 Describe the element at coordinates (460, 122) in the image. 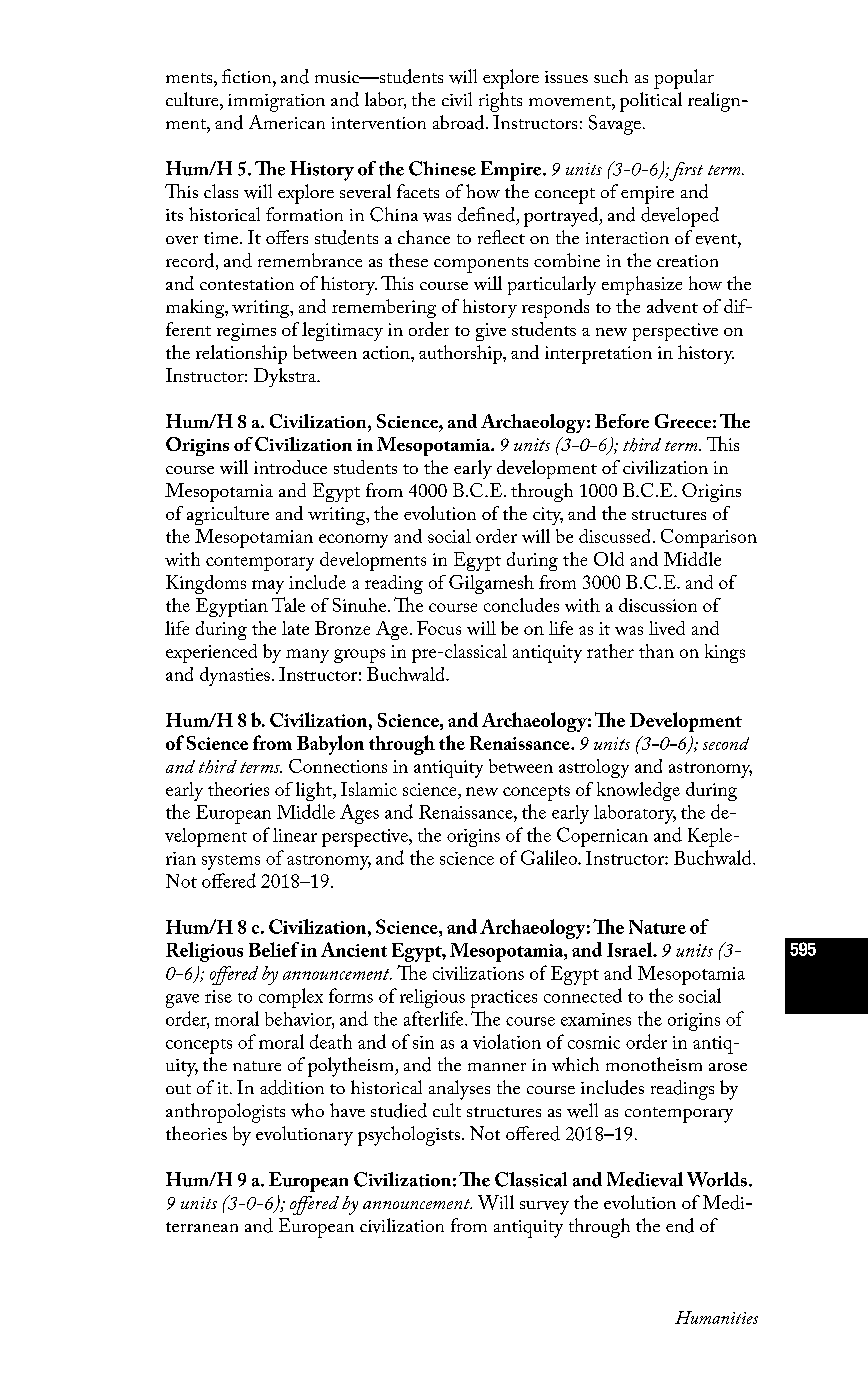

I see `abroad` at that location.
